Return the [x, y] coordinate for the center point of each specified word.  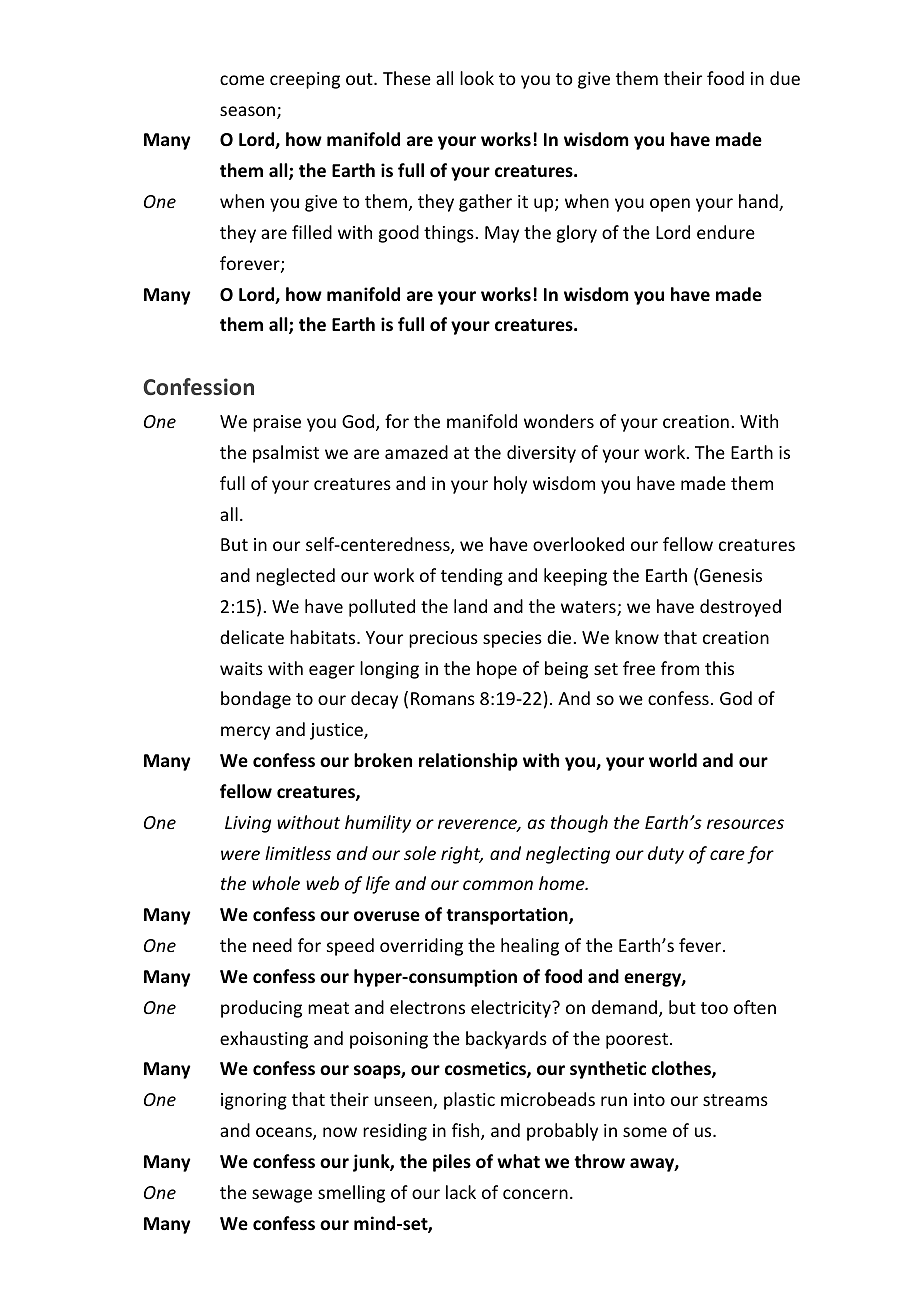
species [512, 639]
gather [485, 203]
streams [735, 1100]
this [719, 668]
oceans [285, 1133]
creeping [305, 80]
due [785, 78]
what [518, 1161]
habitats [324, 637]
